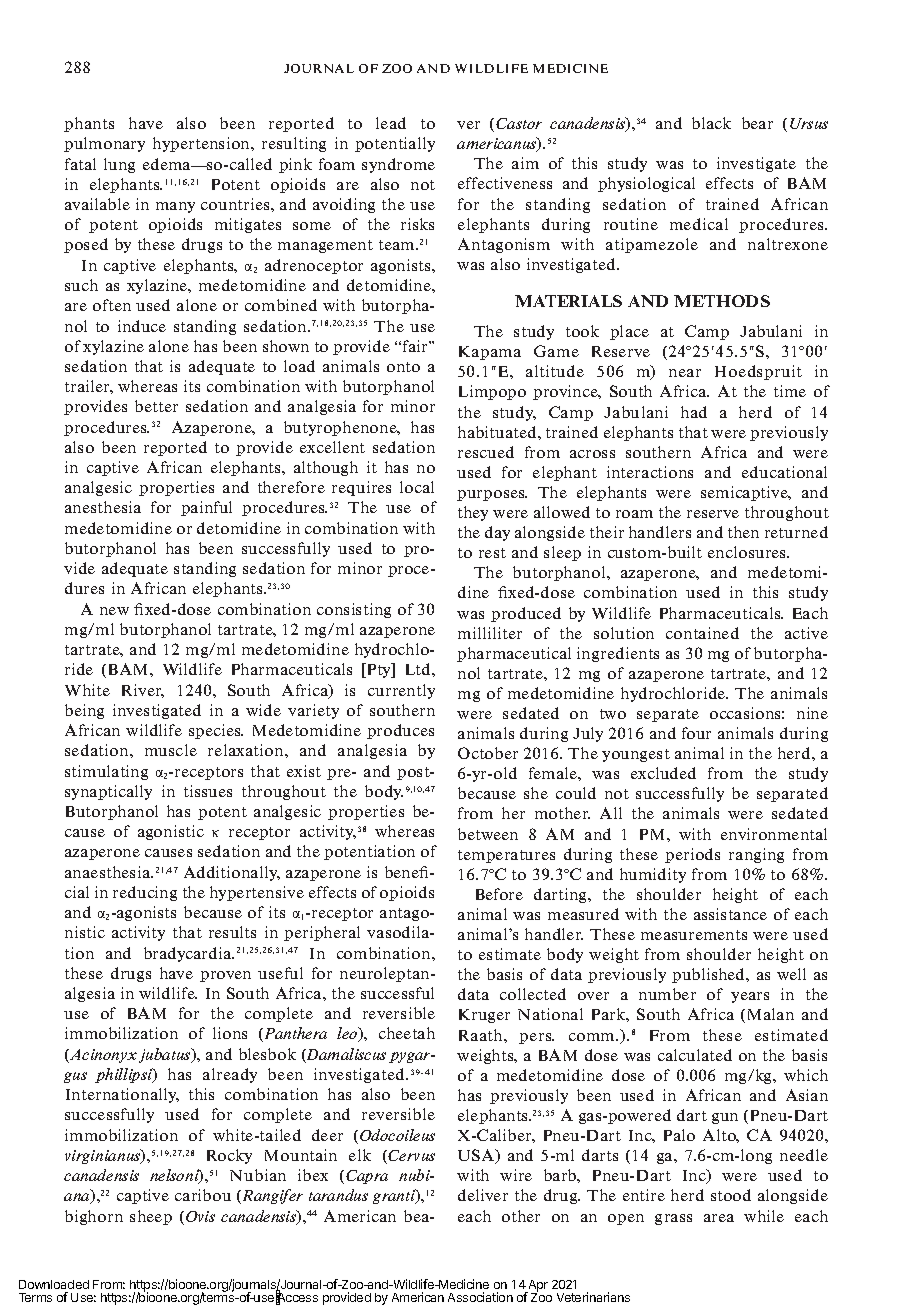 The height and width of the screenshot is (1316, 904). I want to click on rescued, so click(486, 452).
